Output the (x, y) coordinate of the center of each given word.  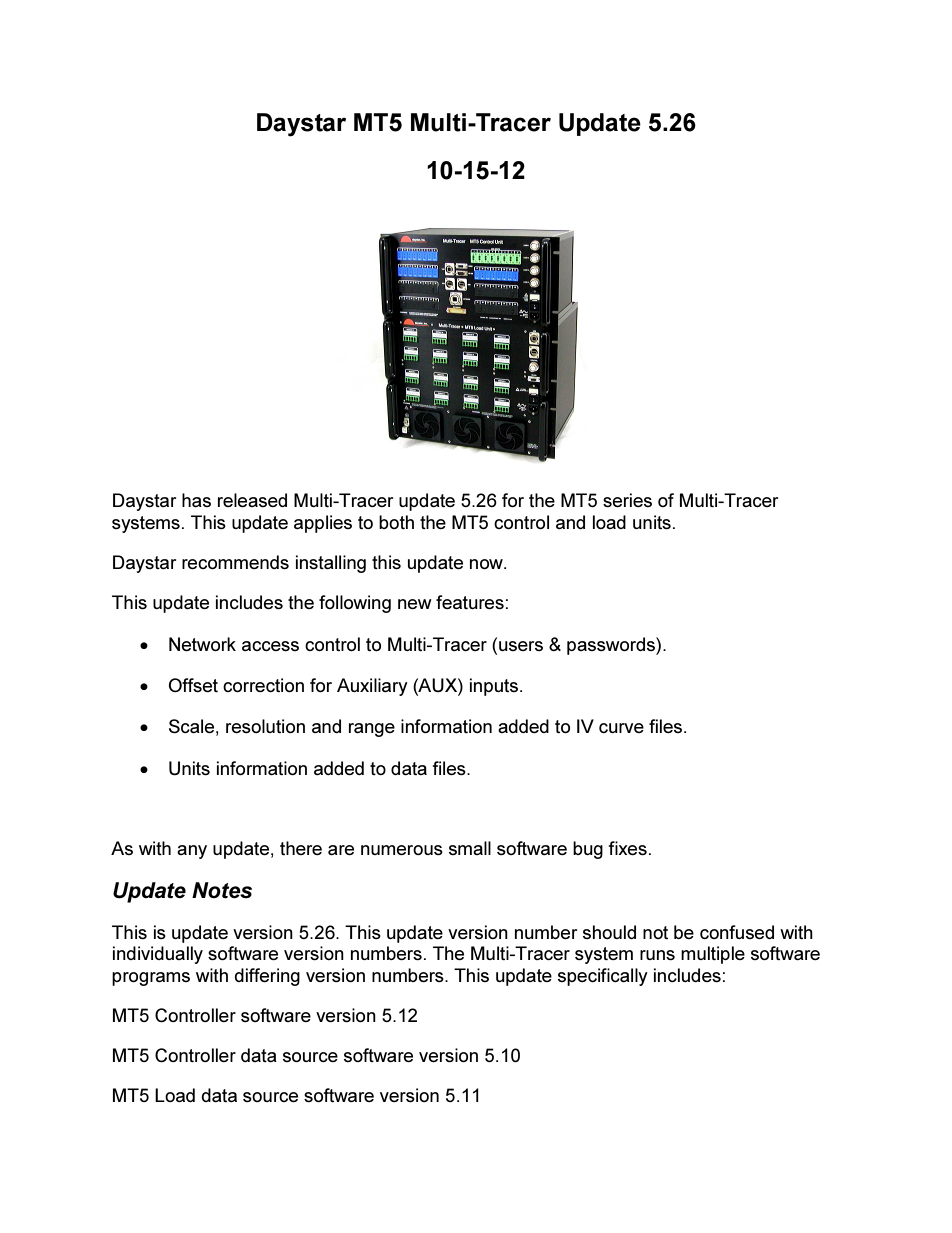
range (372, 730)
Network (202, 644)
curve (621, 728)
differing (267, 977)
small (470, 848)
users (521, 646)
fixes (627, 848)
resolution (265, 726)
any (192, 852)
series (627, 500)
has (196, 500)
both (396, 522)
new (415, 604)
